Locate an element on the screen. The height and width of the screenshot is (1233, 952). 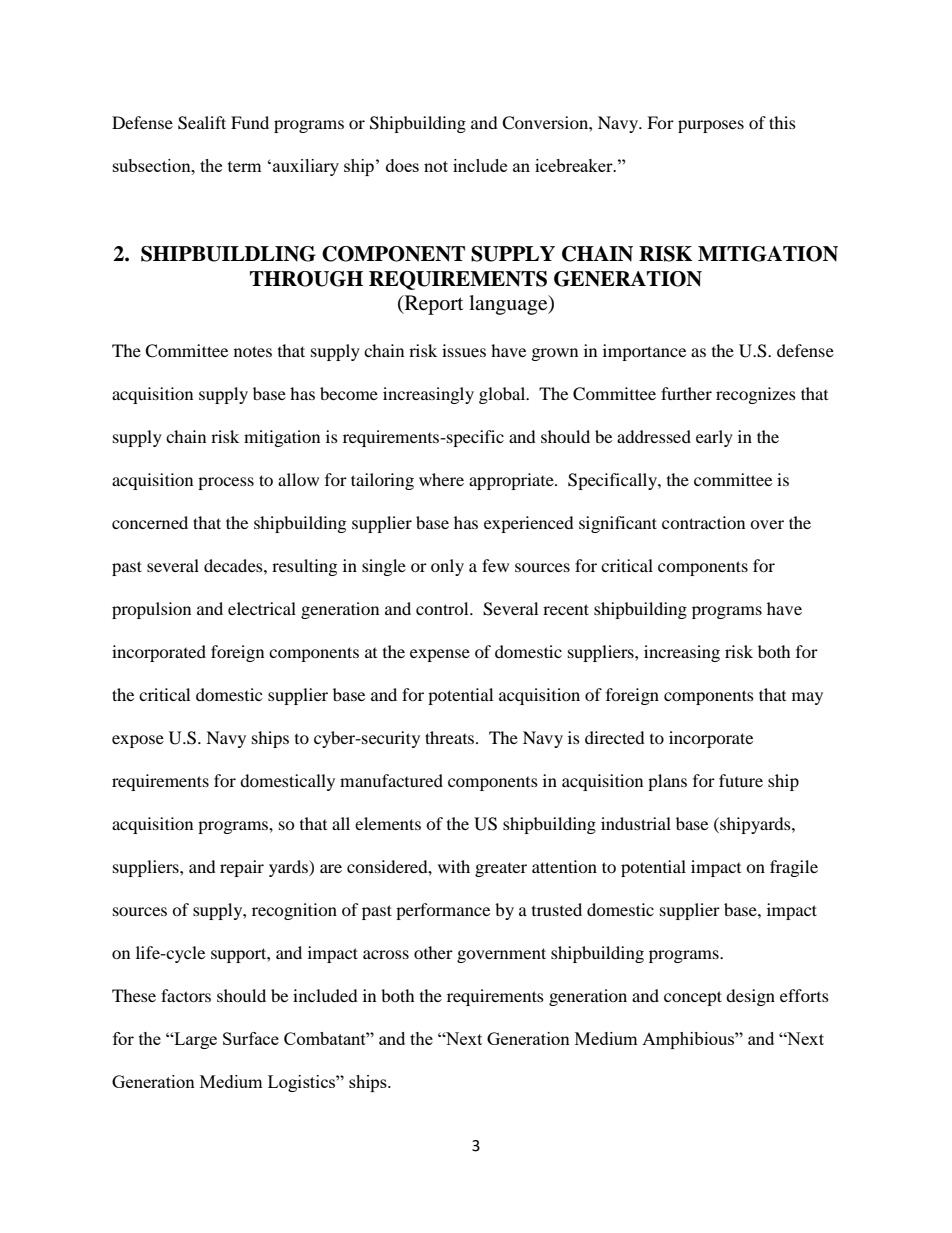
term is located at coordinates (245, 166).
